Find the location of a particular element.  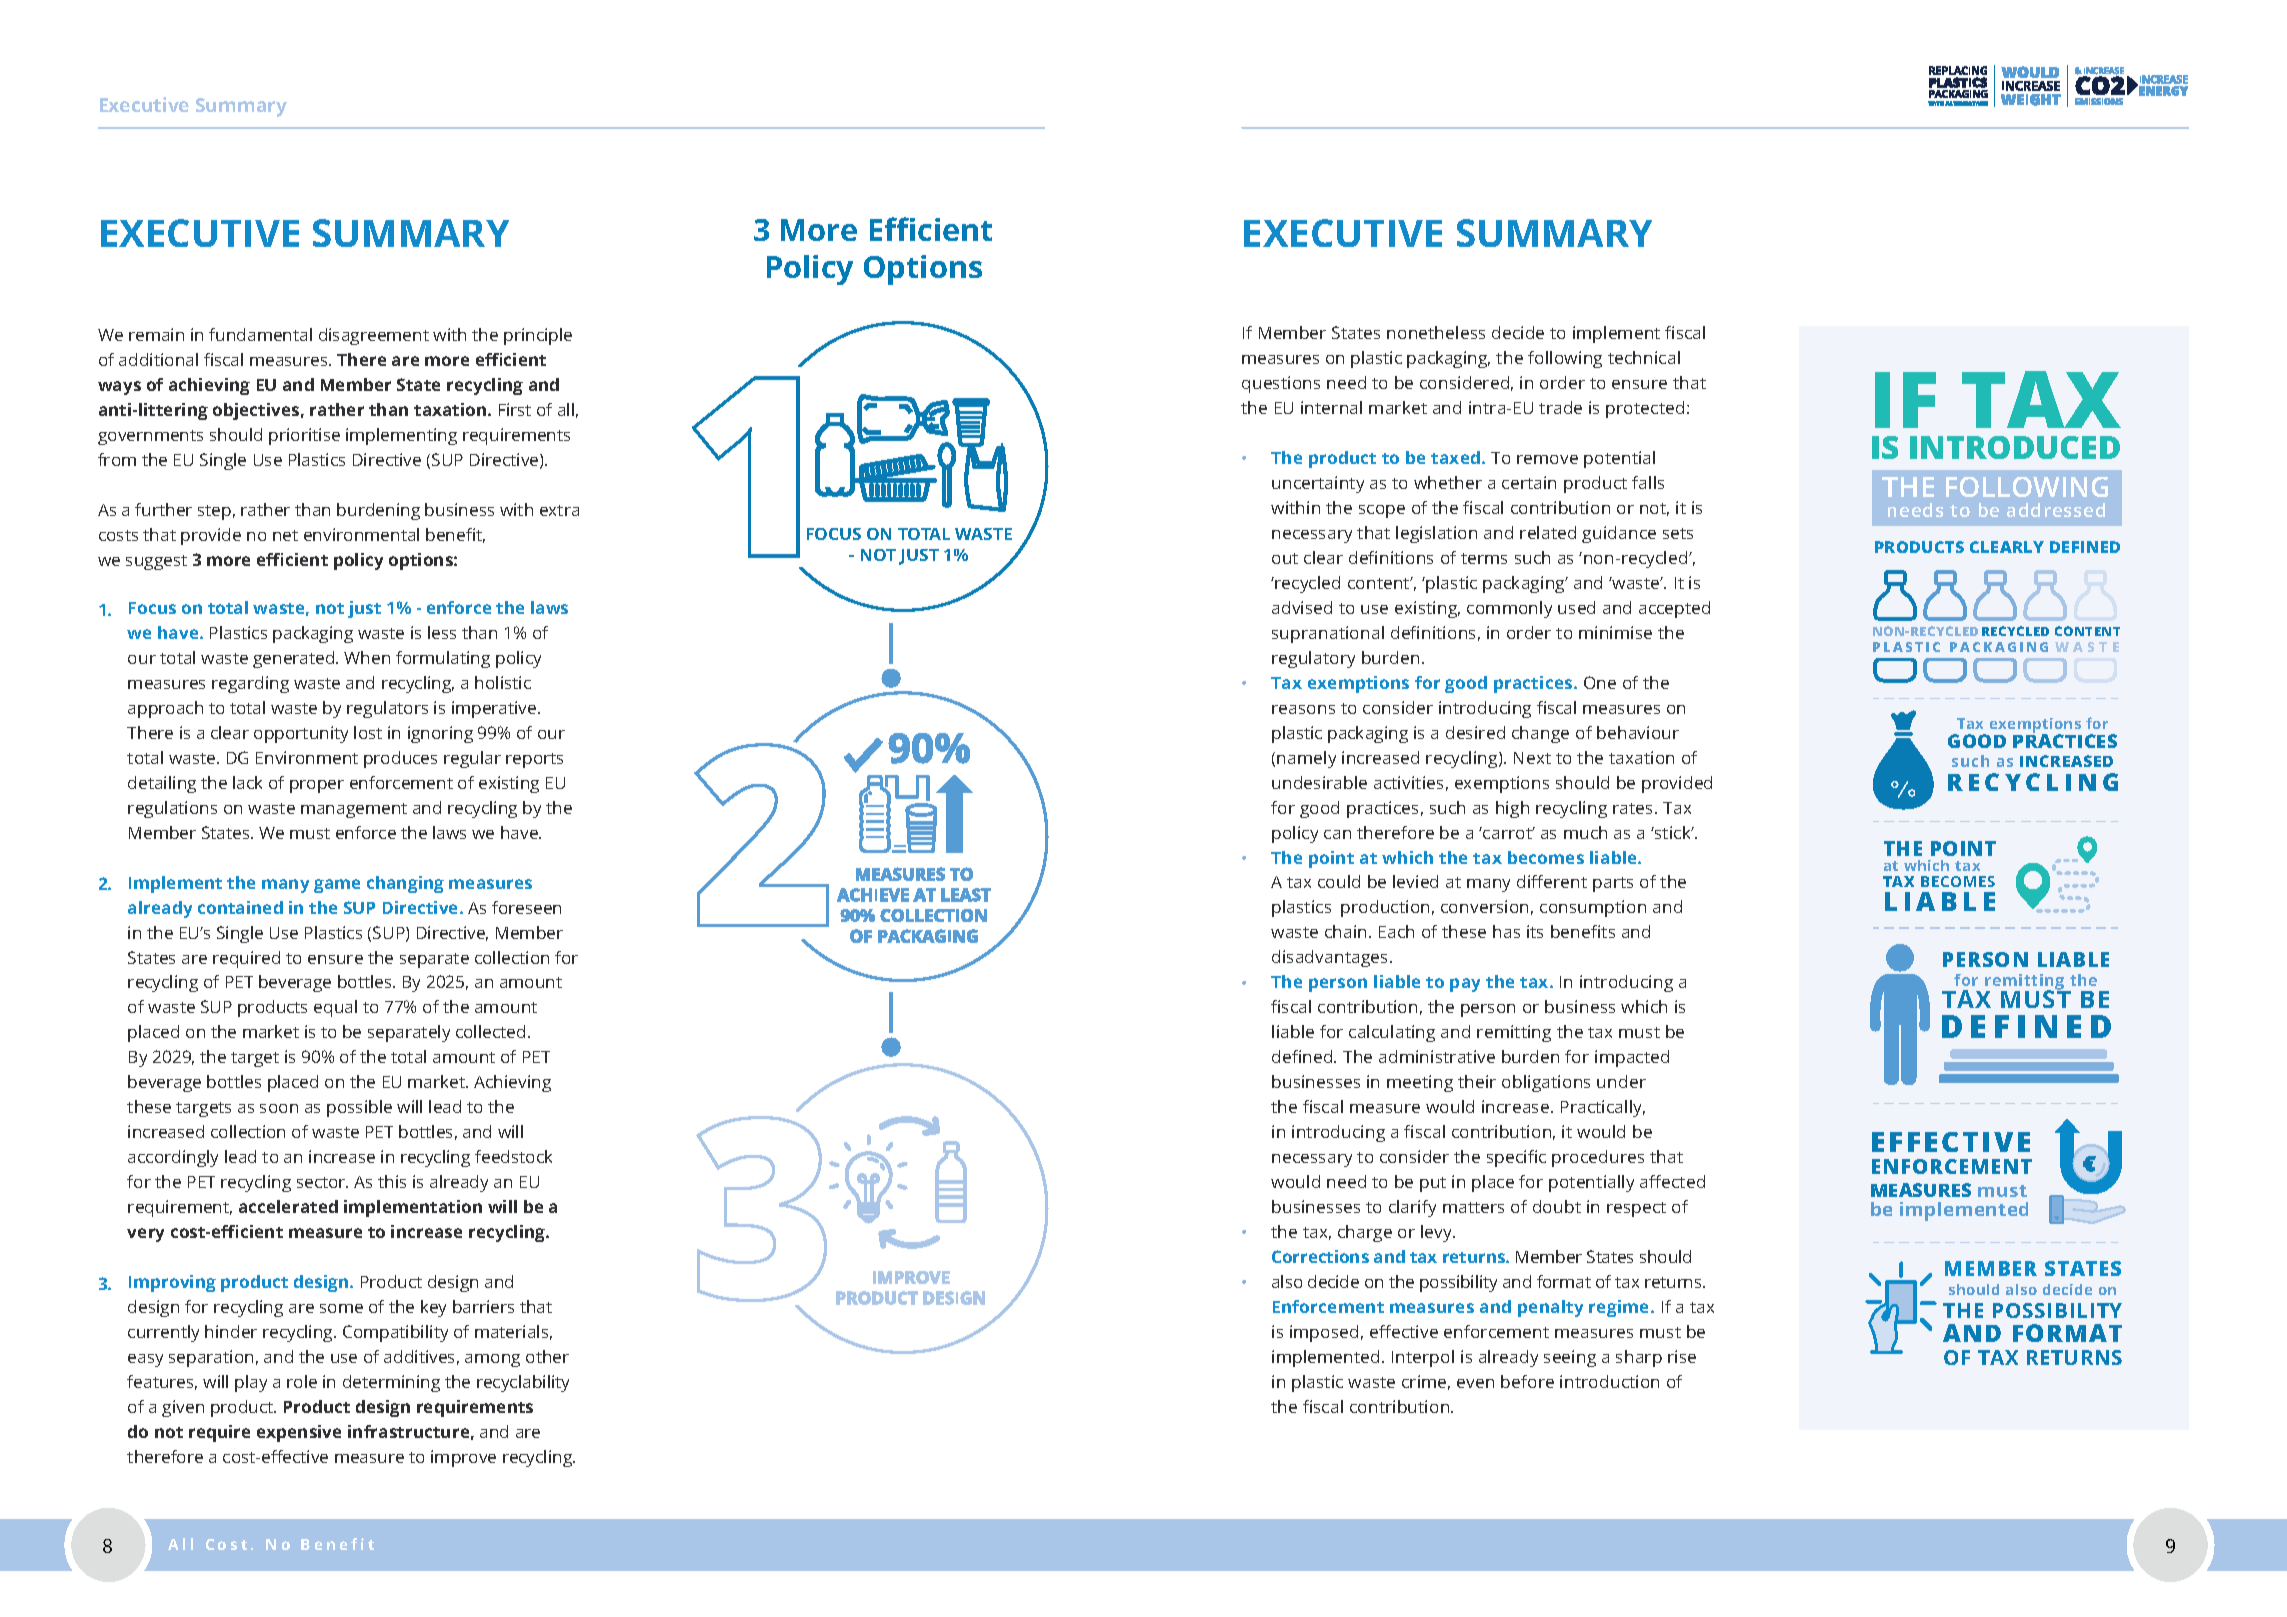

sector is located at coordinates (322, 1182).
